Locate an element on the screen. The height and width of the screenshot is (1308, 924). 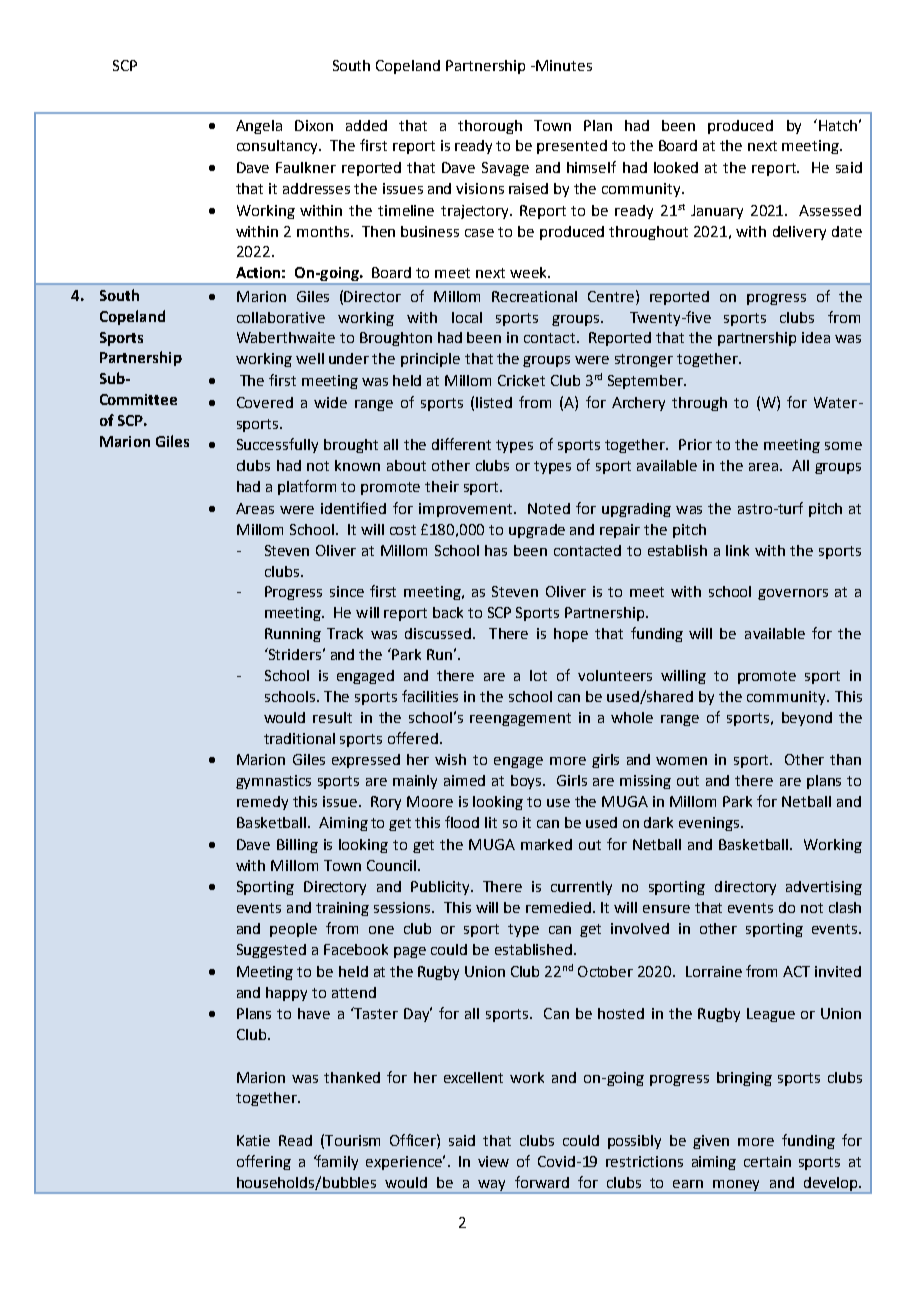
family is located at coordinates (336, 1162).
